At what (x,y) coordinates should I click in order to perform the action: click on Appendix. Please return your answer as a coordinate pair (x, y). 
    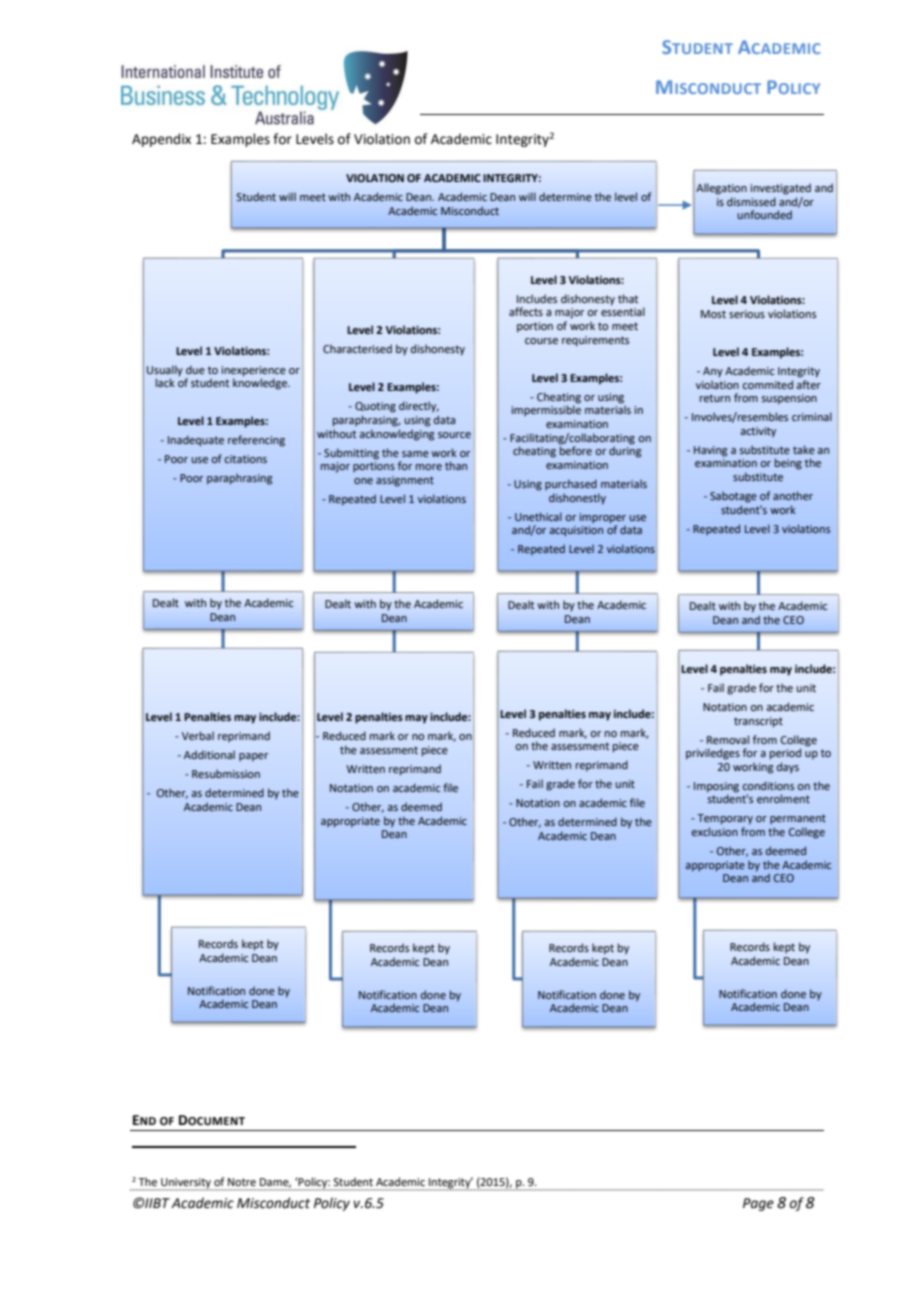
    Looking at the image, I should click on (161, 140).
